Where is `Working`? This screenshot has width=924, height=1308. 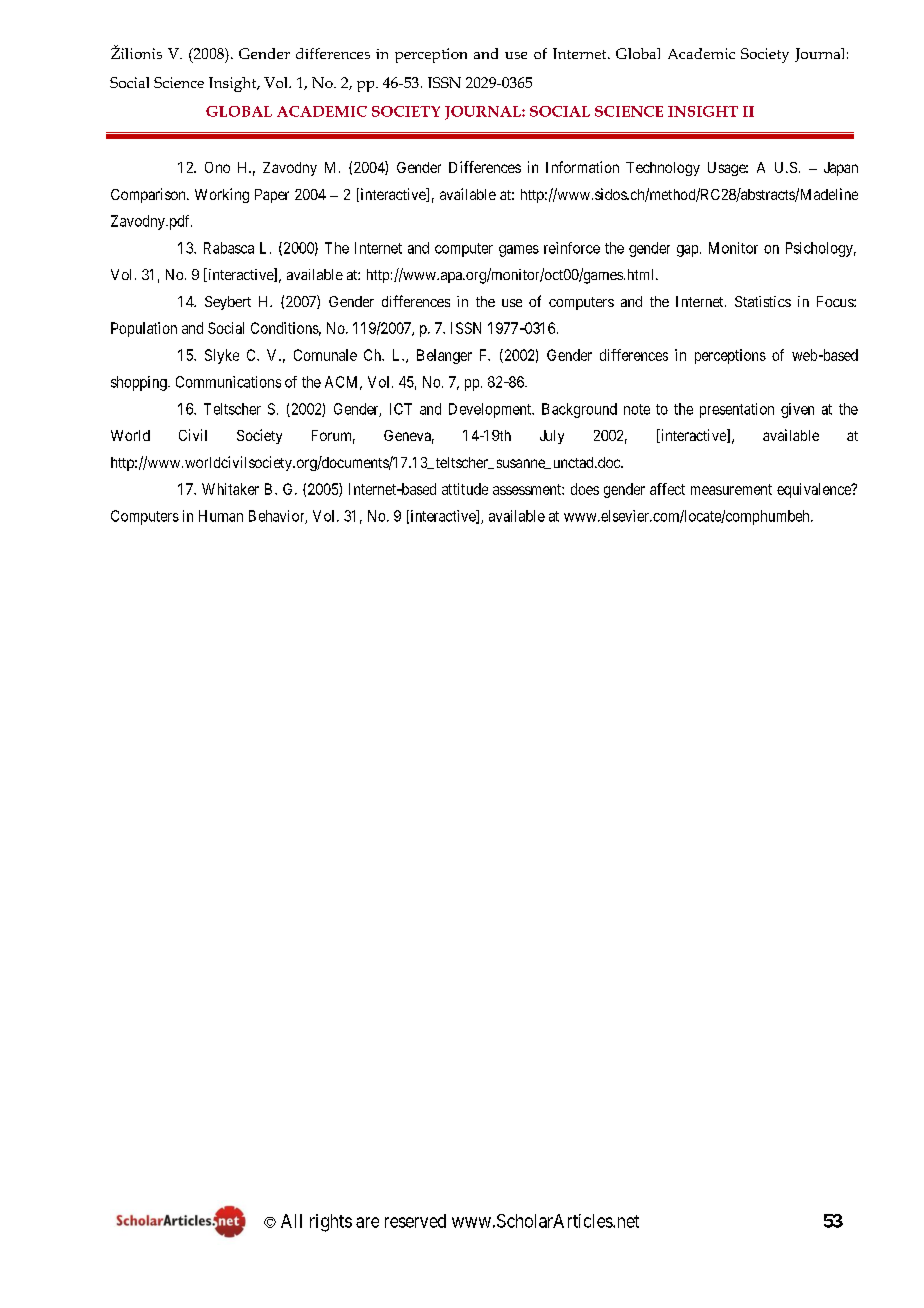
Working is located at coordinates (222, 195).
